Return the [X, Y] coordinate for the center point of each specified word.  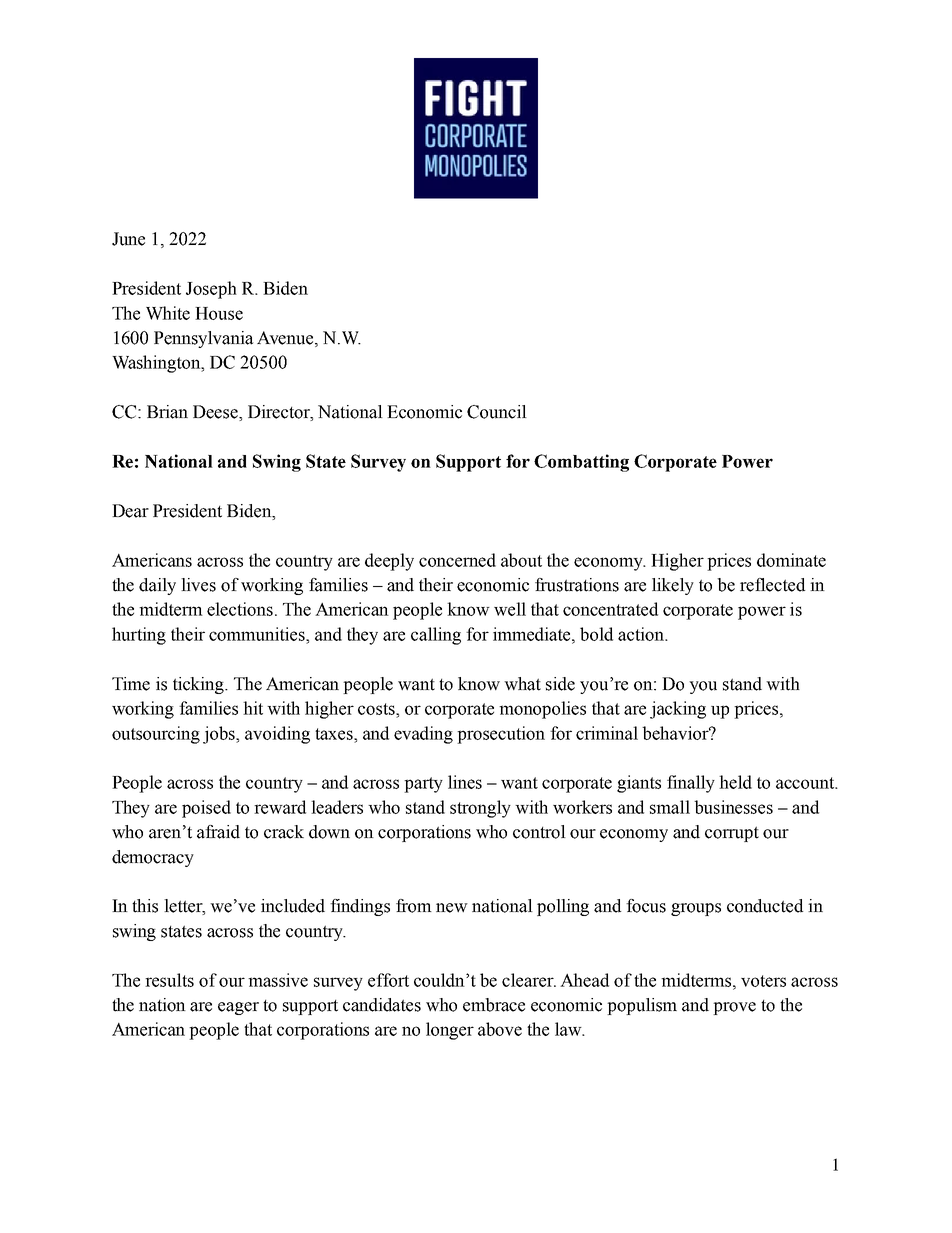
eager [238, 1008]
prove [734, 1008]
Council [497, 412]
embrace [494, 1005]
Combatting [581, 463]
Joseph [211, 290]
